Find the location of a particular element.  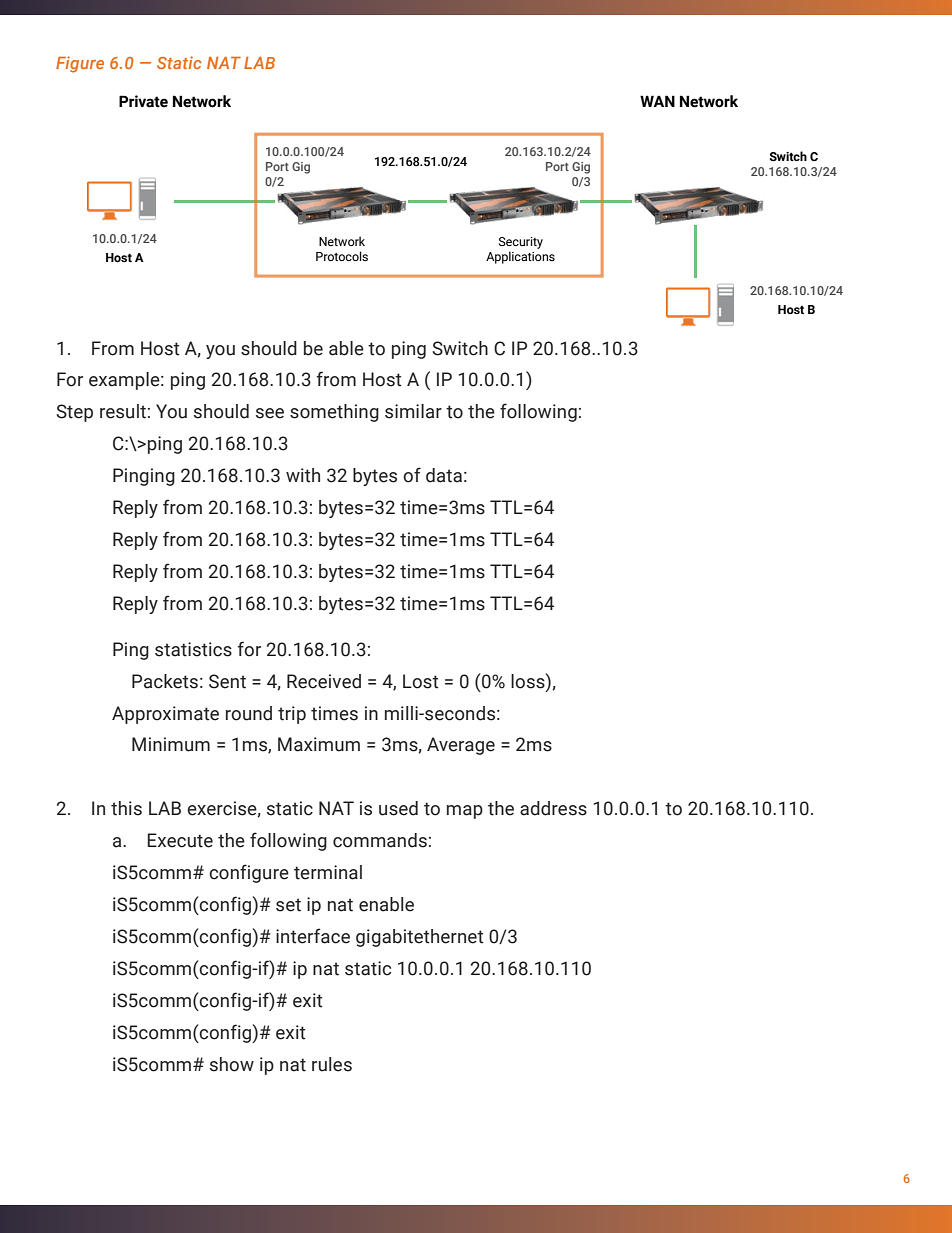

Private is located at coordinates (143, 101).
